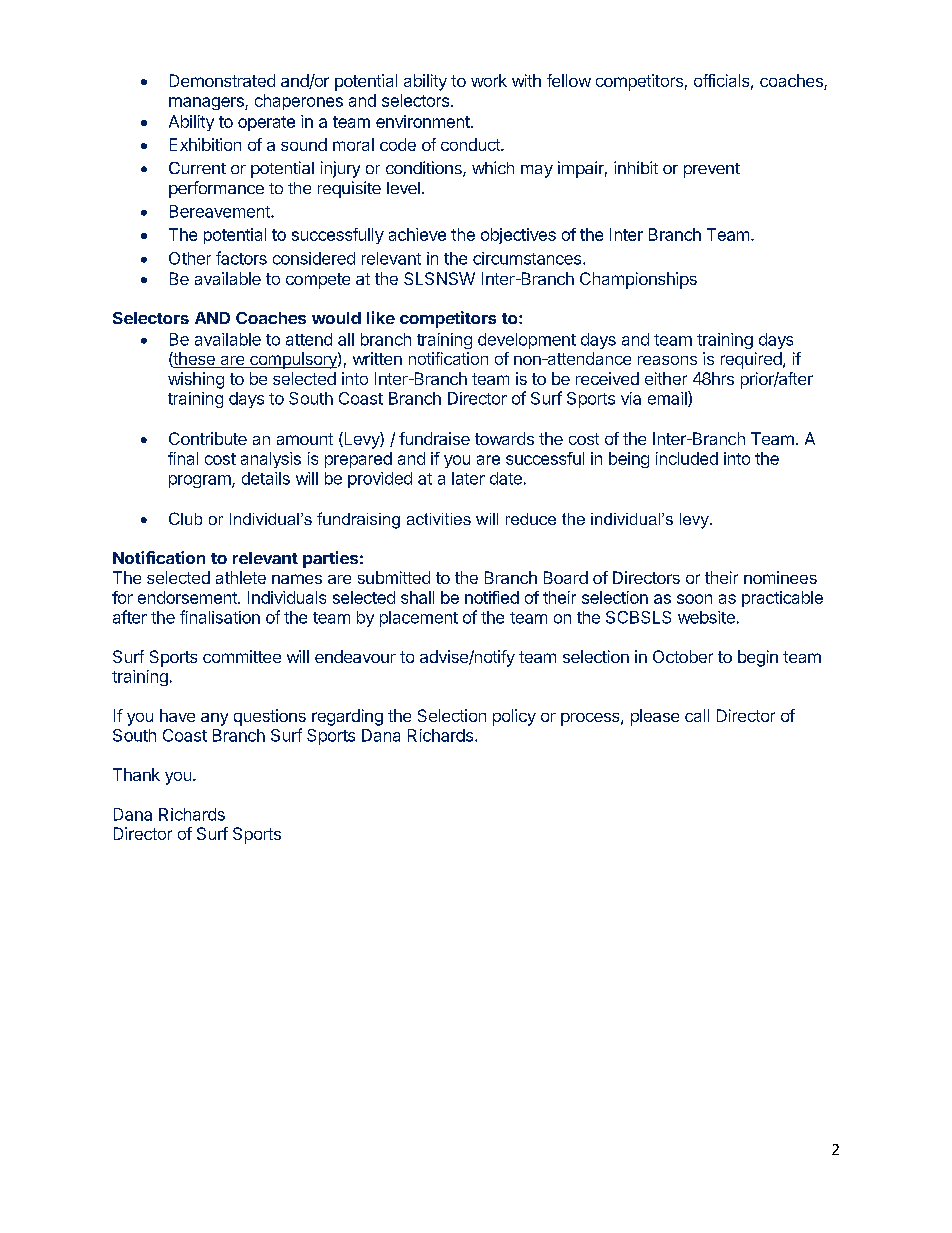 The width and height of the image is (952, 1233). I want to click on work, so click(489, 80).
